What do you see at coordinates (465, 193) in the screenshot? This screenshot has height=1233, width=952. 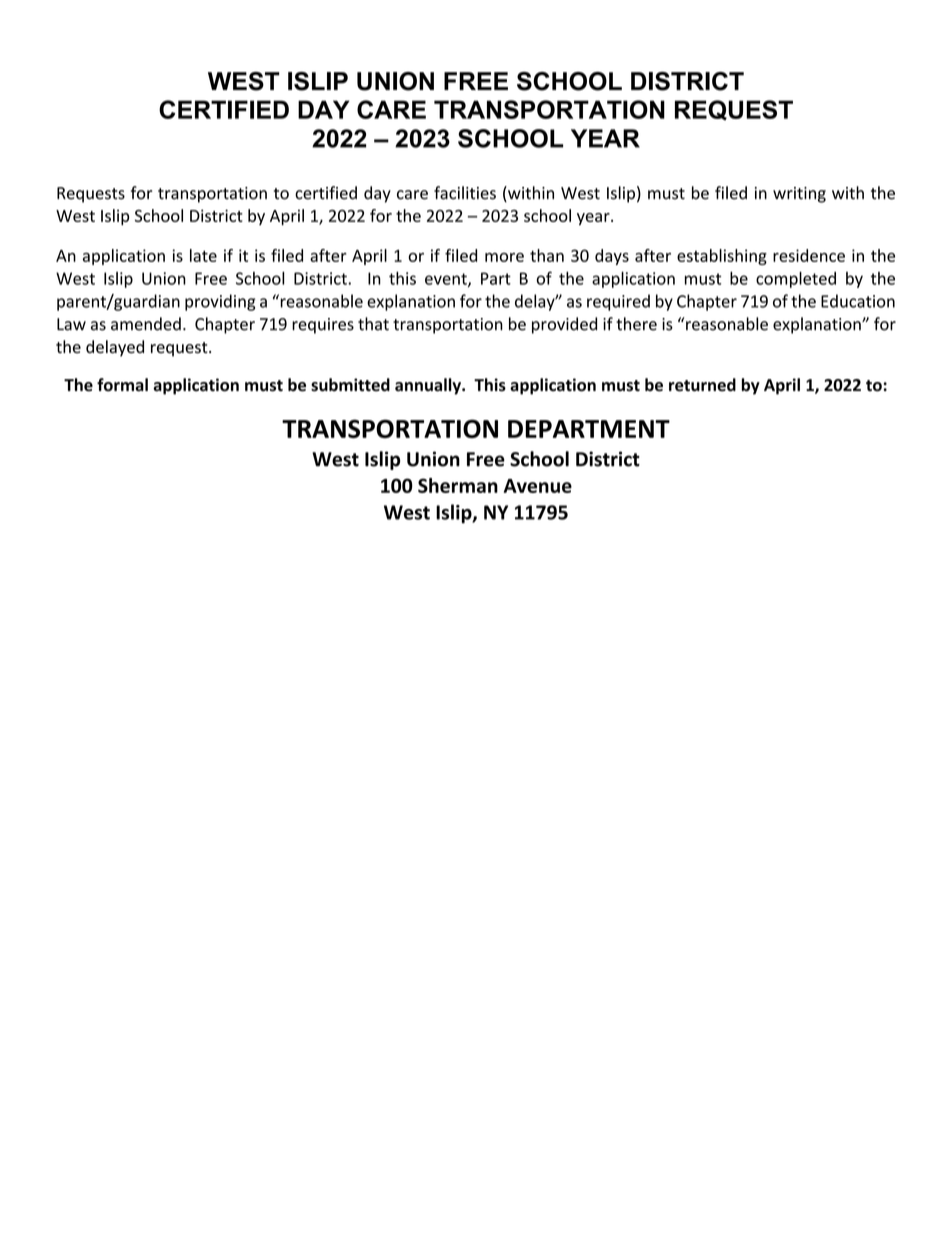 I see `facilities` at bounding box center [465, 193].
